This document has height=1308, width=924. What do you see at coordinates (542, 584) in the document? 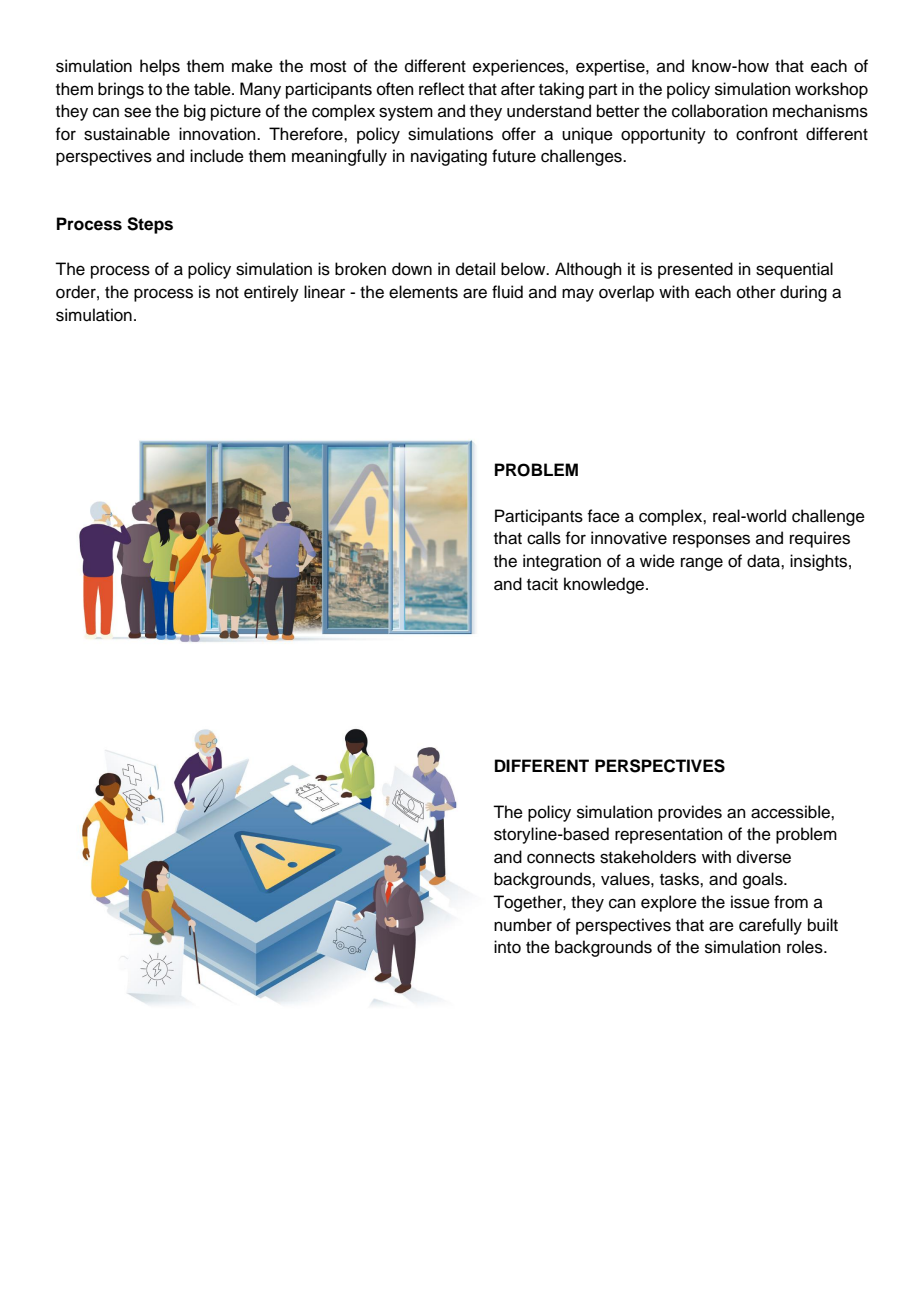
I see `tacit` at bounding box center [542, 584].
